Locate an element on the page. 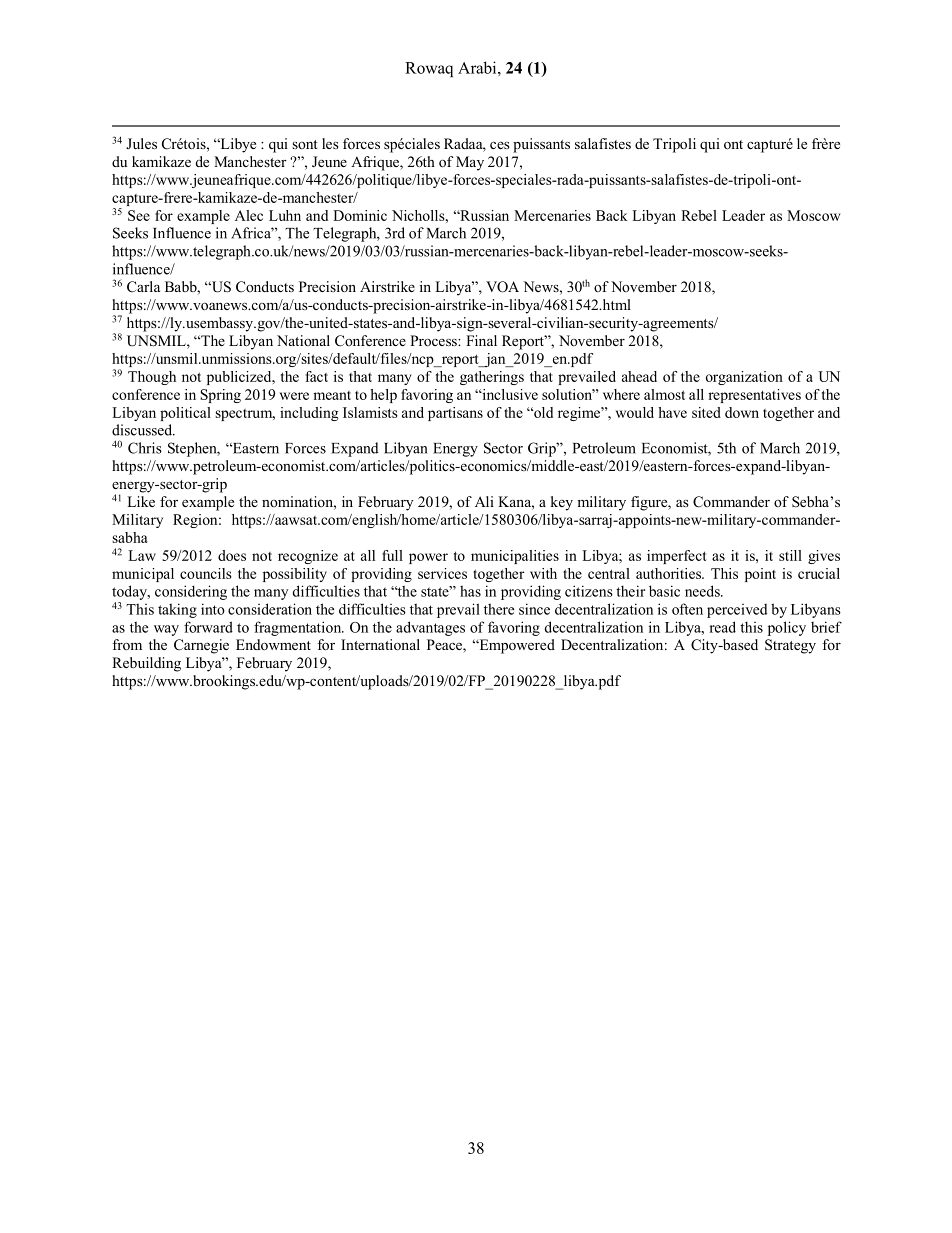  Jules is located at coordinates (141, 143).
